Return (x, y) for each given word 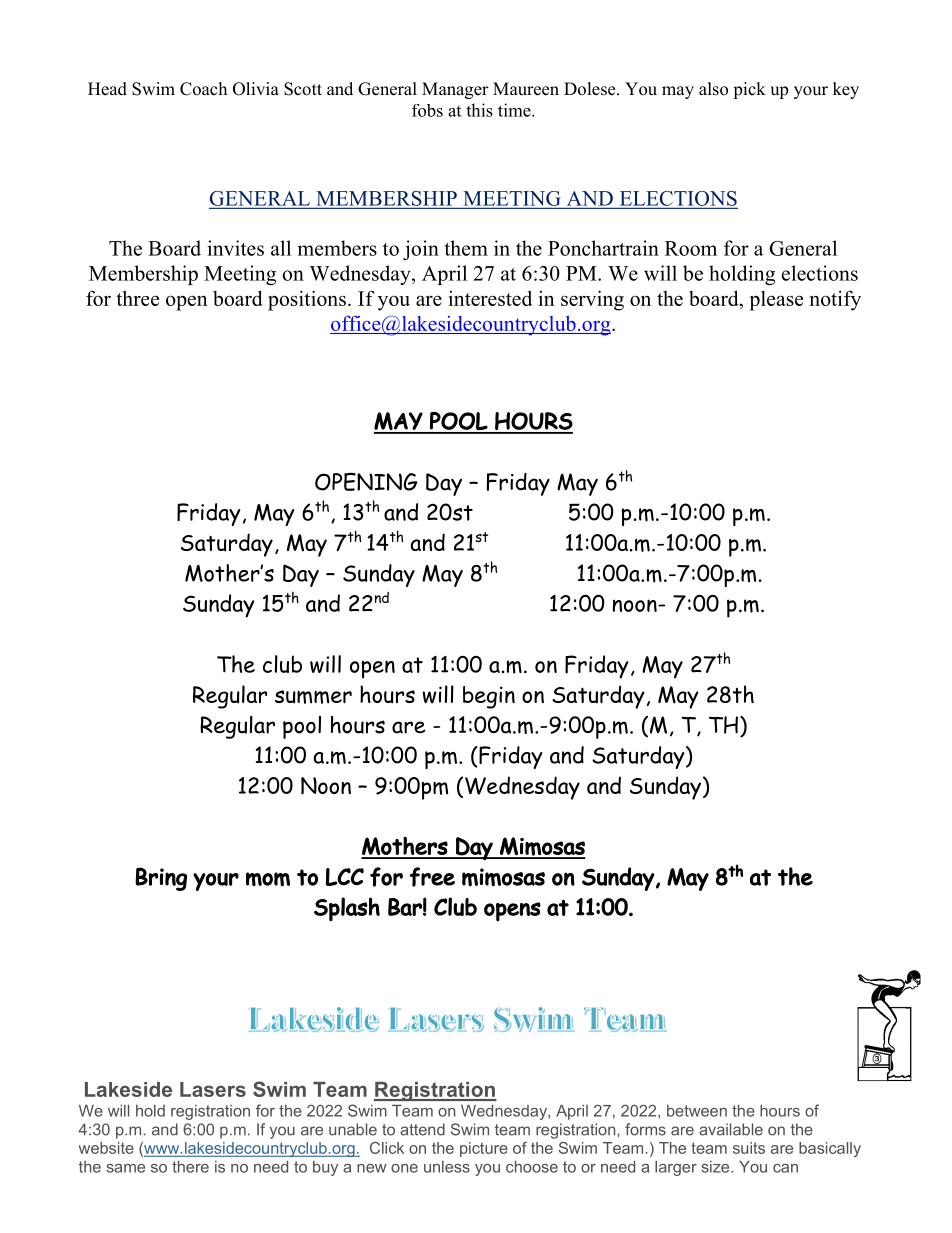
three (137, 298)
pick (749, 90)
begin (489, 697)
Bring (161, 879)
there (190, 1167)
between (697, 1111)
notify (835, 300)
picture (484, 1149)
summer (313, 697)
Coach (203, 89)
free (432, 877)
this (479, 110)
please (776, 301)
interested (490, 298)
